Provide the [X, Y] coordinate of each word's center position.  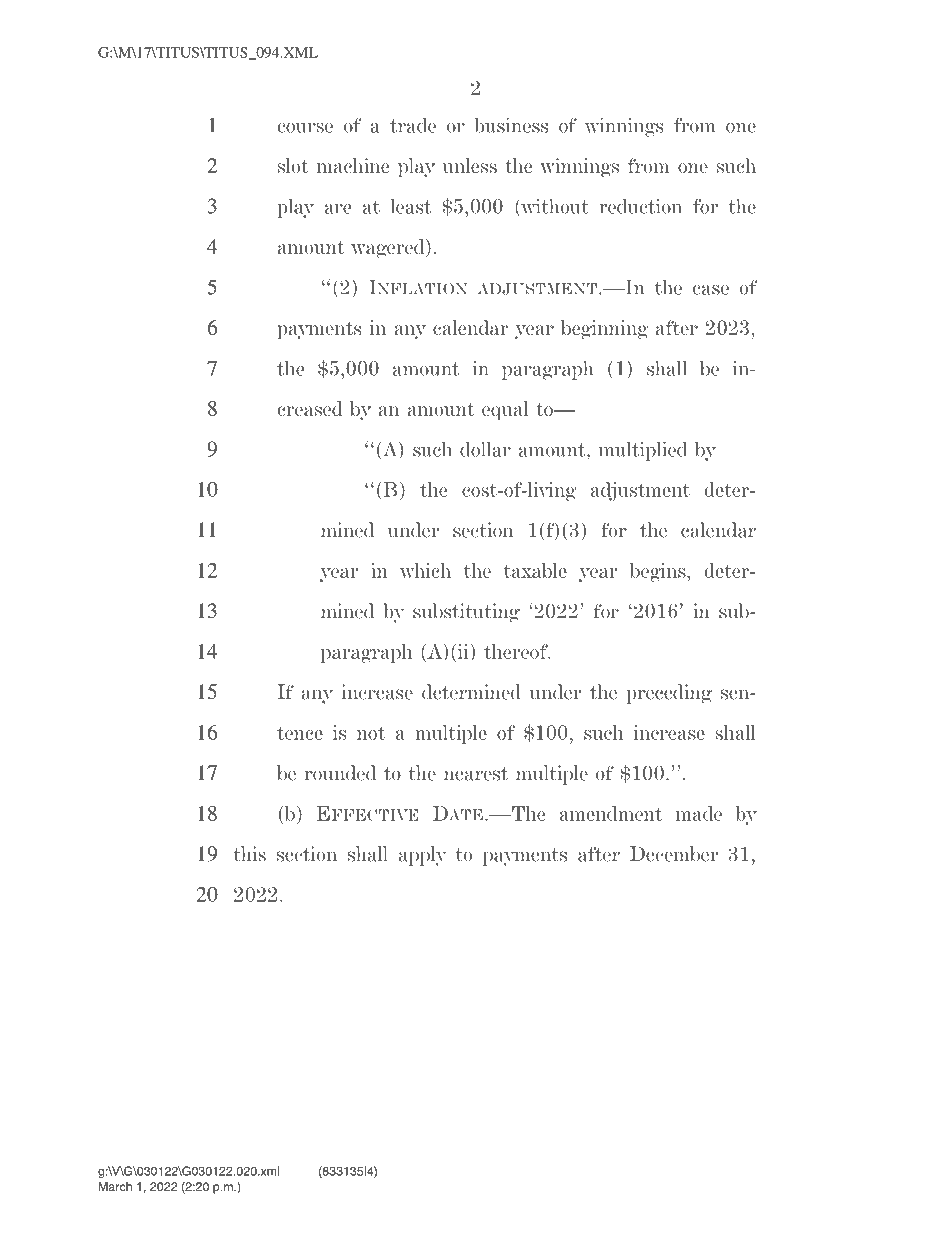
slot [293, 165]
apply [423, 856]
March [115, 1186]
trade [413, 125]
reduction [640, 206]
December [674, 854]
